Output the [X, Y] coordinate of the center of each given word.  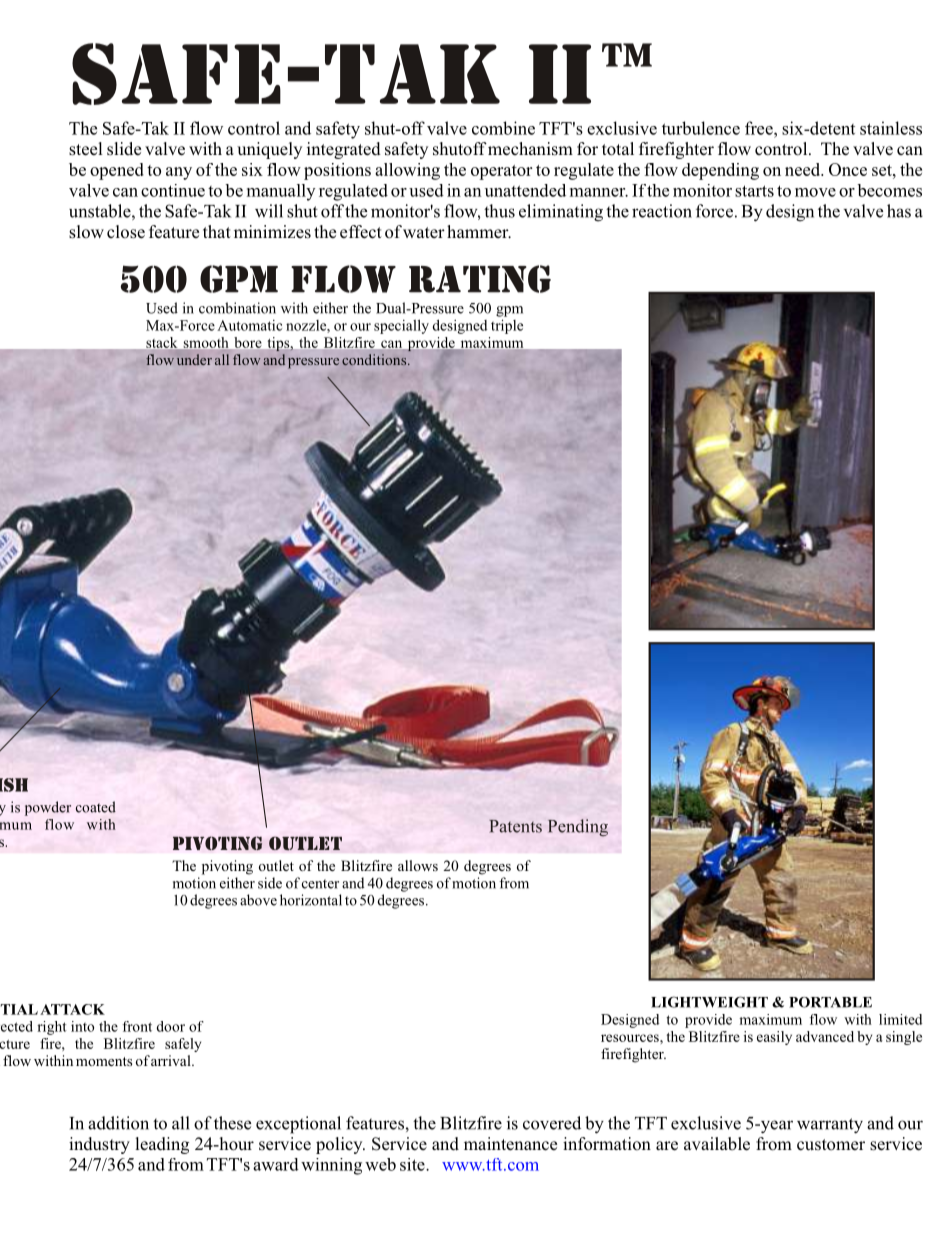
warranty [830, 1126]
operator [501, 172]
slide [124, 149]
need [804, 169]
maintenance [510, 1144]
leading [162, 1145]
